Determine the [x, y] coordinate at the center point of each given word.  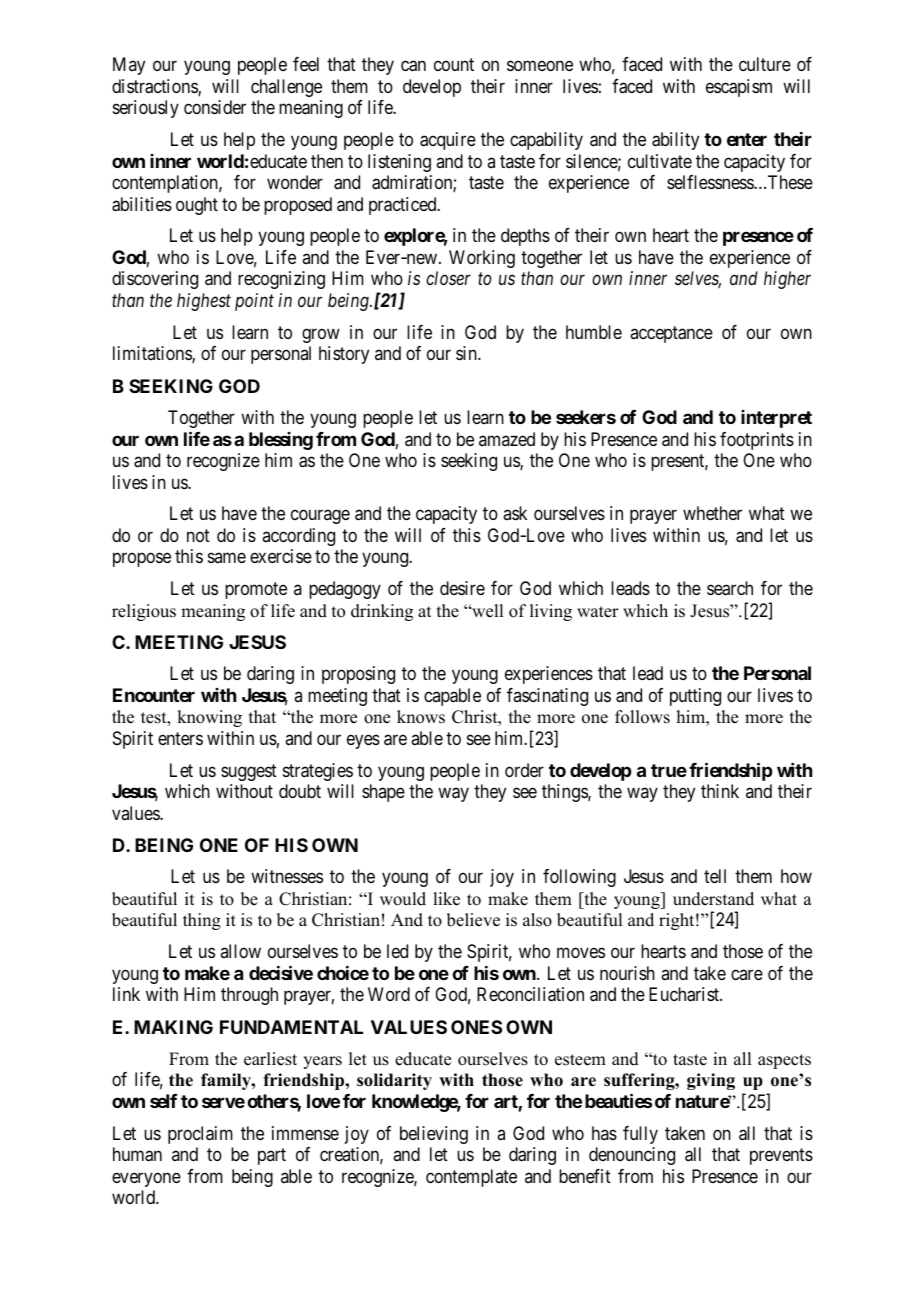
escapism [739, 88]
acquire [448, 141]
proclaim [200, 1135]
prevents [781, 1156]
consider [215, 107]
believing [434, 1135]
